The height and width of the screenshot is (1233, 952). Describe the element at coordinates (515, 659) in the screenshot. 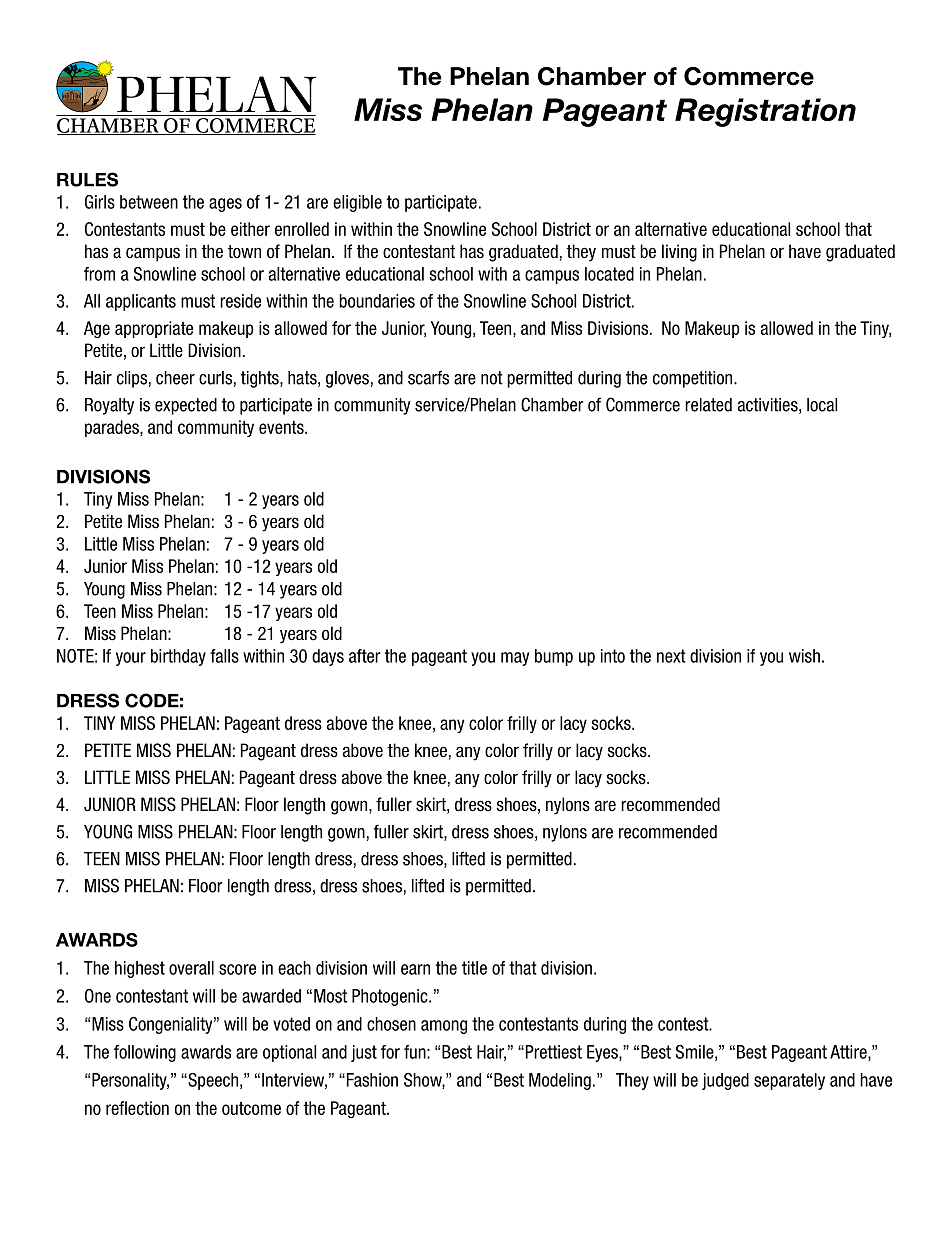

I see `may` at that location.
